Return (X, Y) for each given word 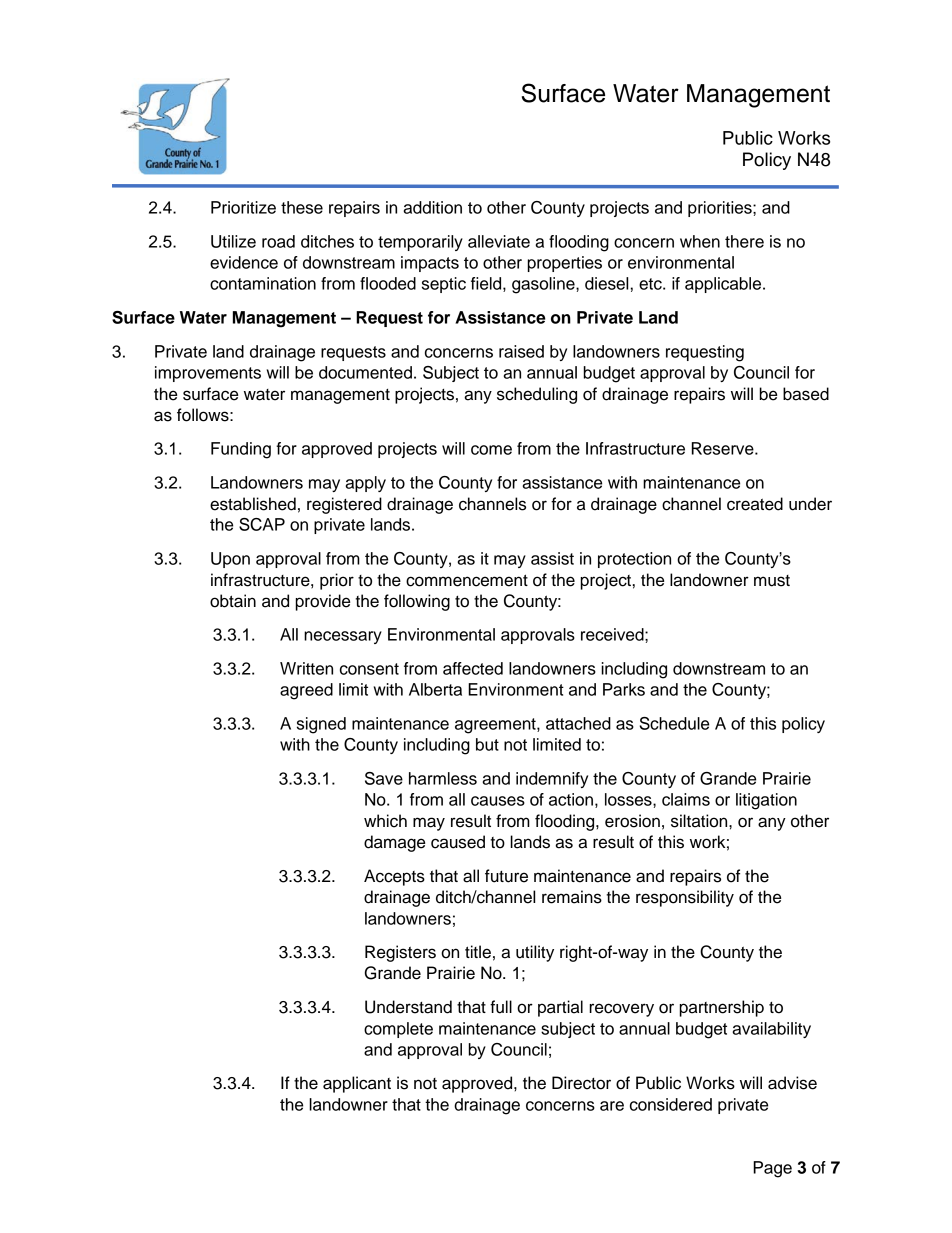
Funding (241, 450)
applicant (357, 1084)
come (491, 450)
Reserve (724, 448)
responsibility (685, 898)
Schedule (674, 723)
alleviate (499, 241)
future (506, 876)
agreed (306, 691)
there (744, 241)
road (278, 241)
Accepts (394, 877)
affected (473, 668)
